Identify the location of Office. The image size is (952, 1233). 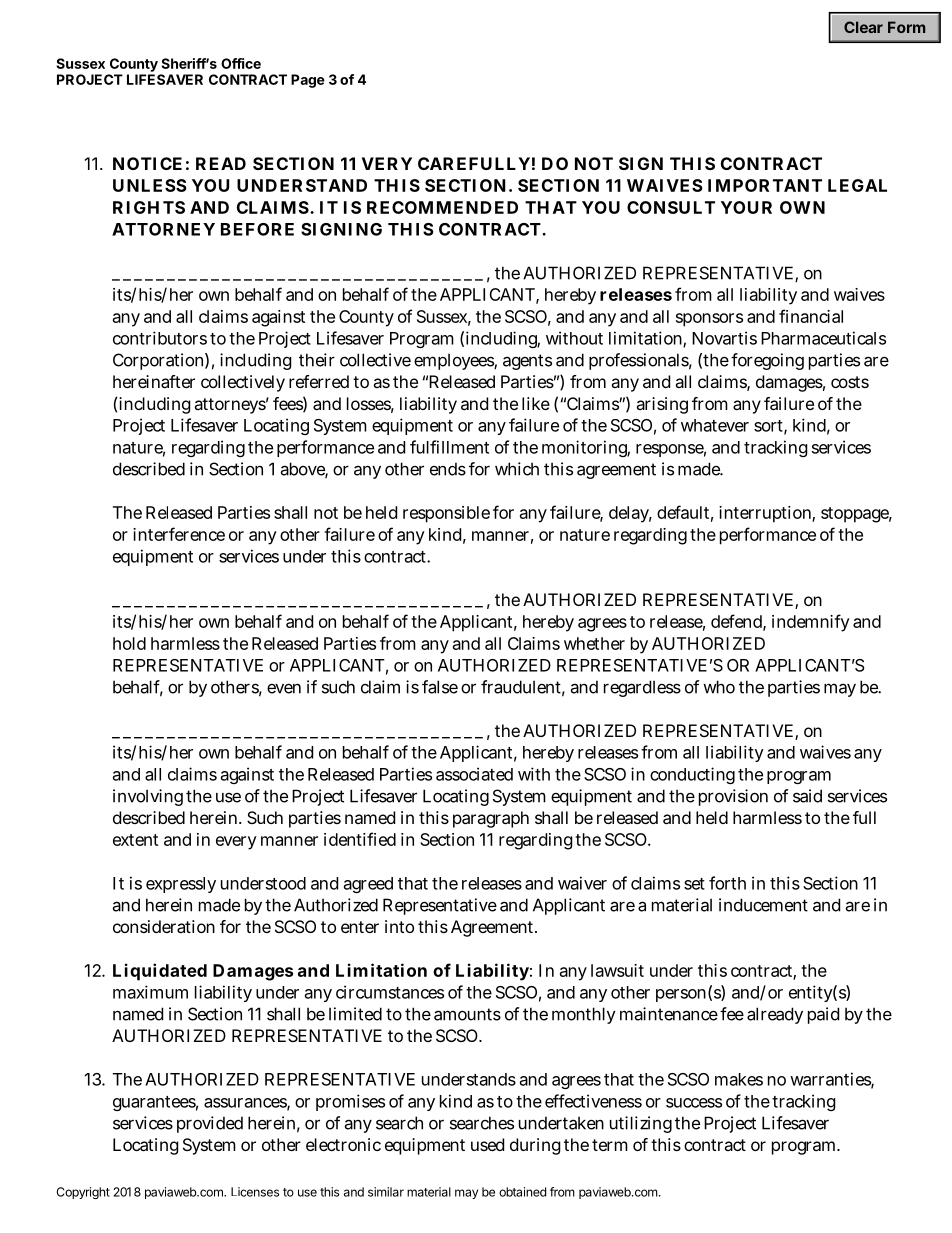
(241, 63).
